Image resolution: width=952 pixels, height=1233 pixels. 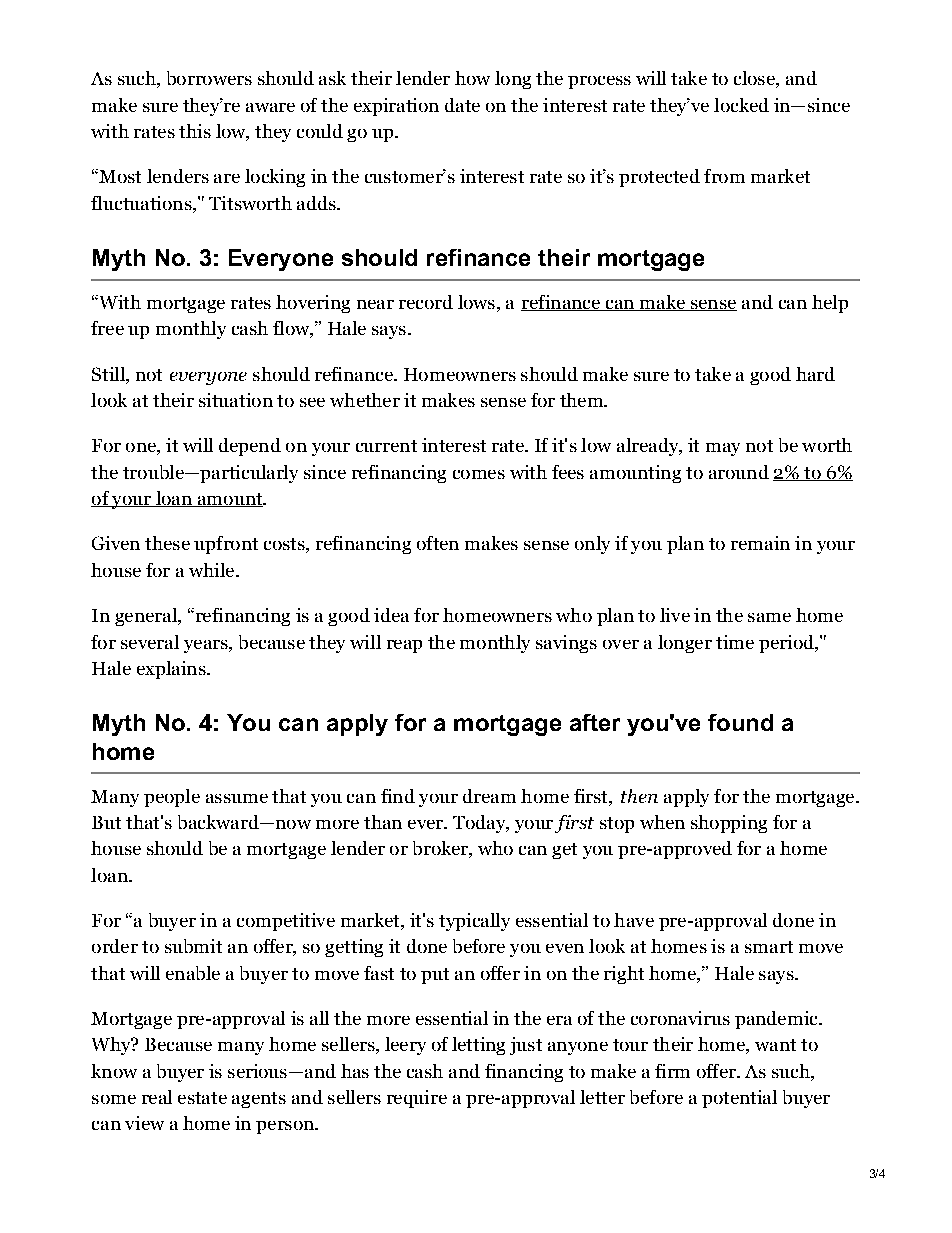 I want to click on idea, so click(x=391, y=615).
